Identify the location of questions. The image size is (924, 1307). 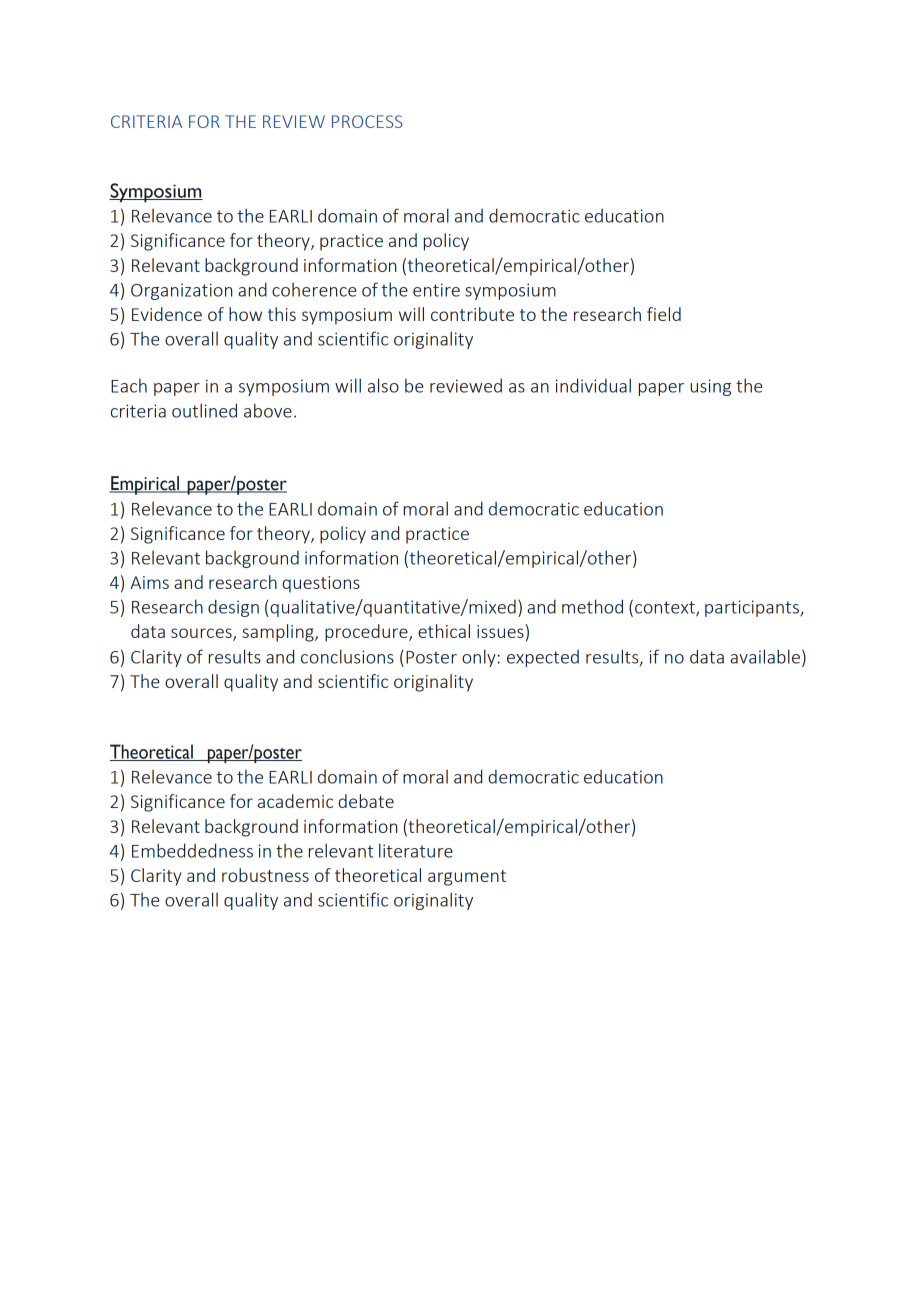
(321, 584).
